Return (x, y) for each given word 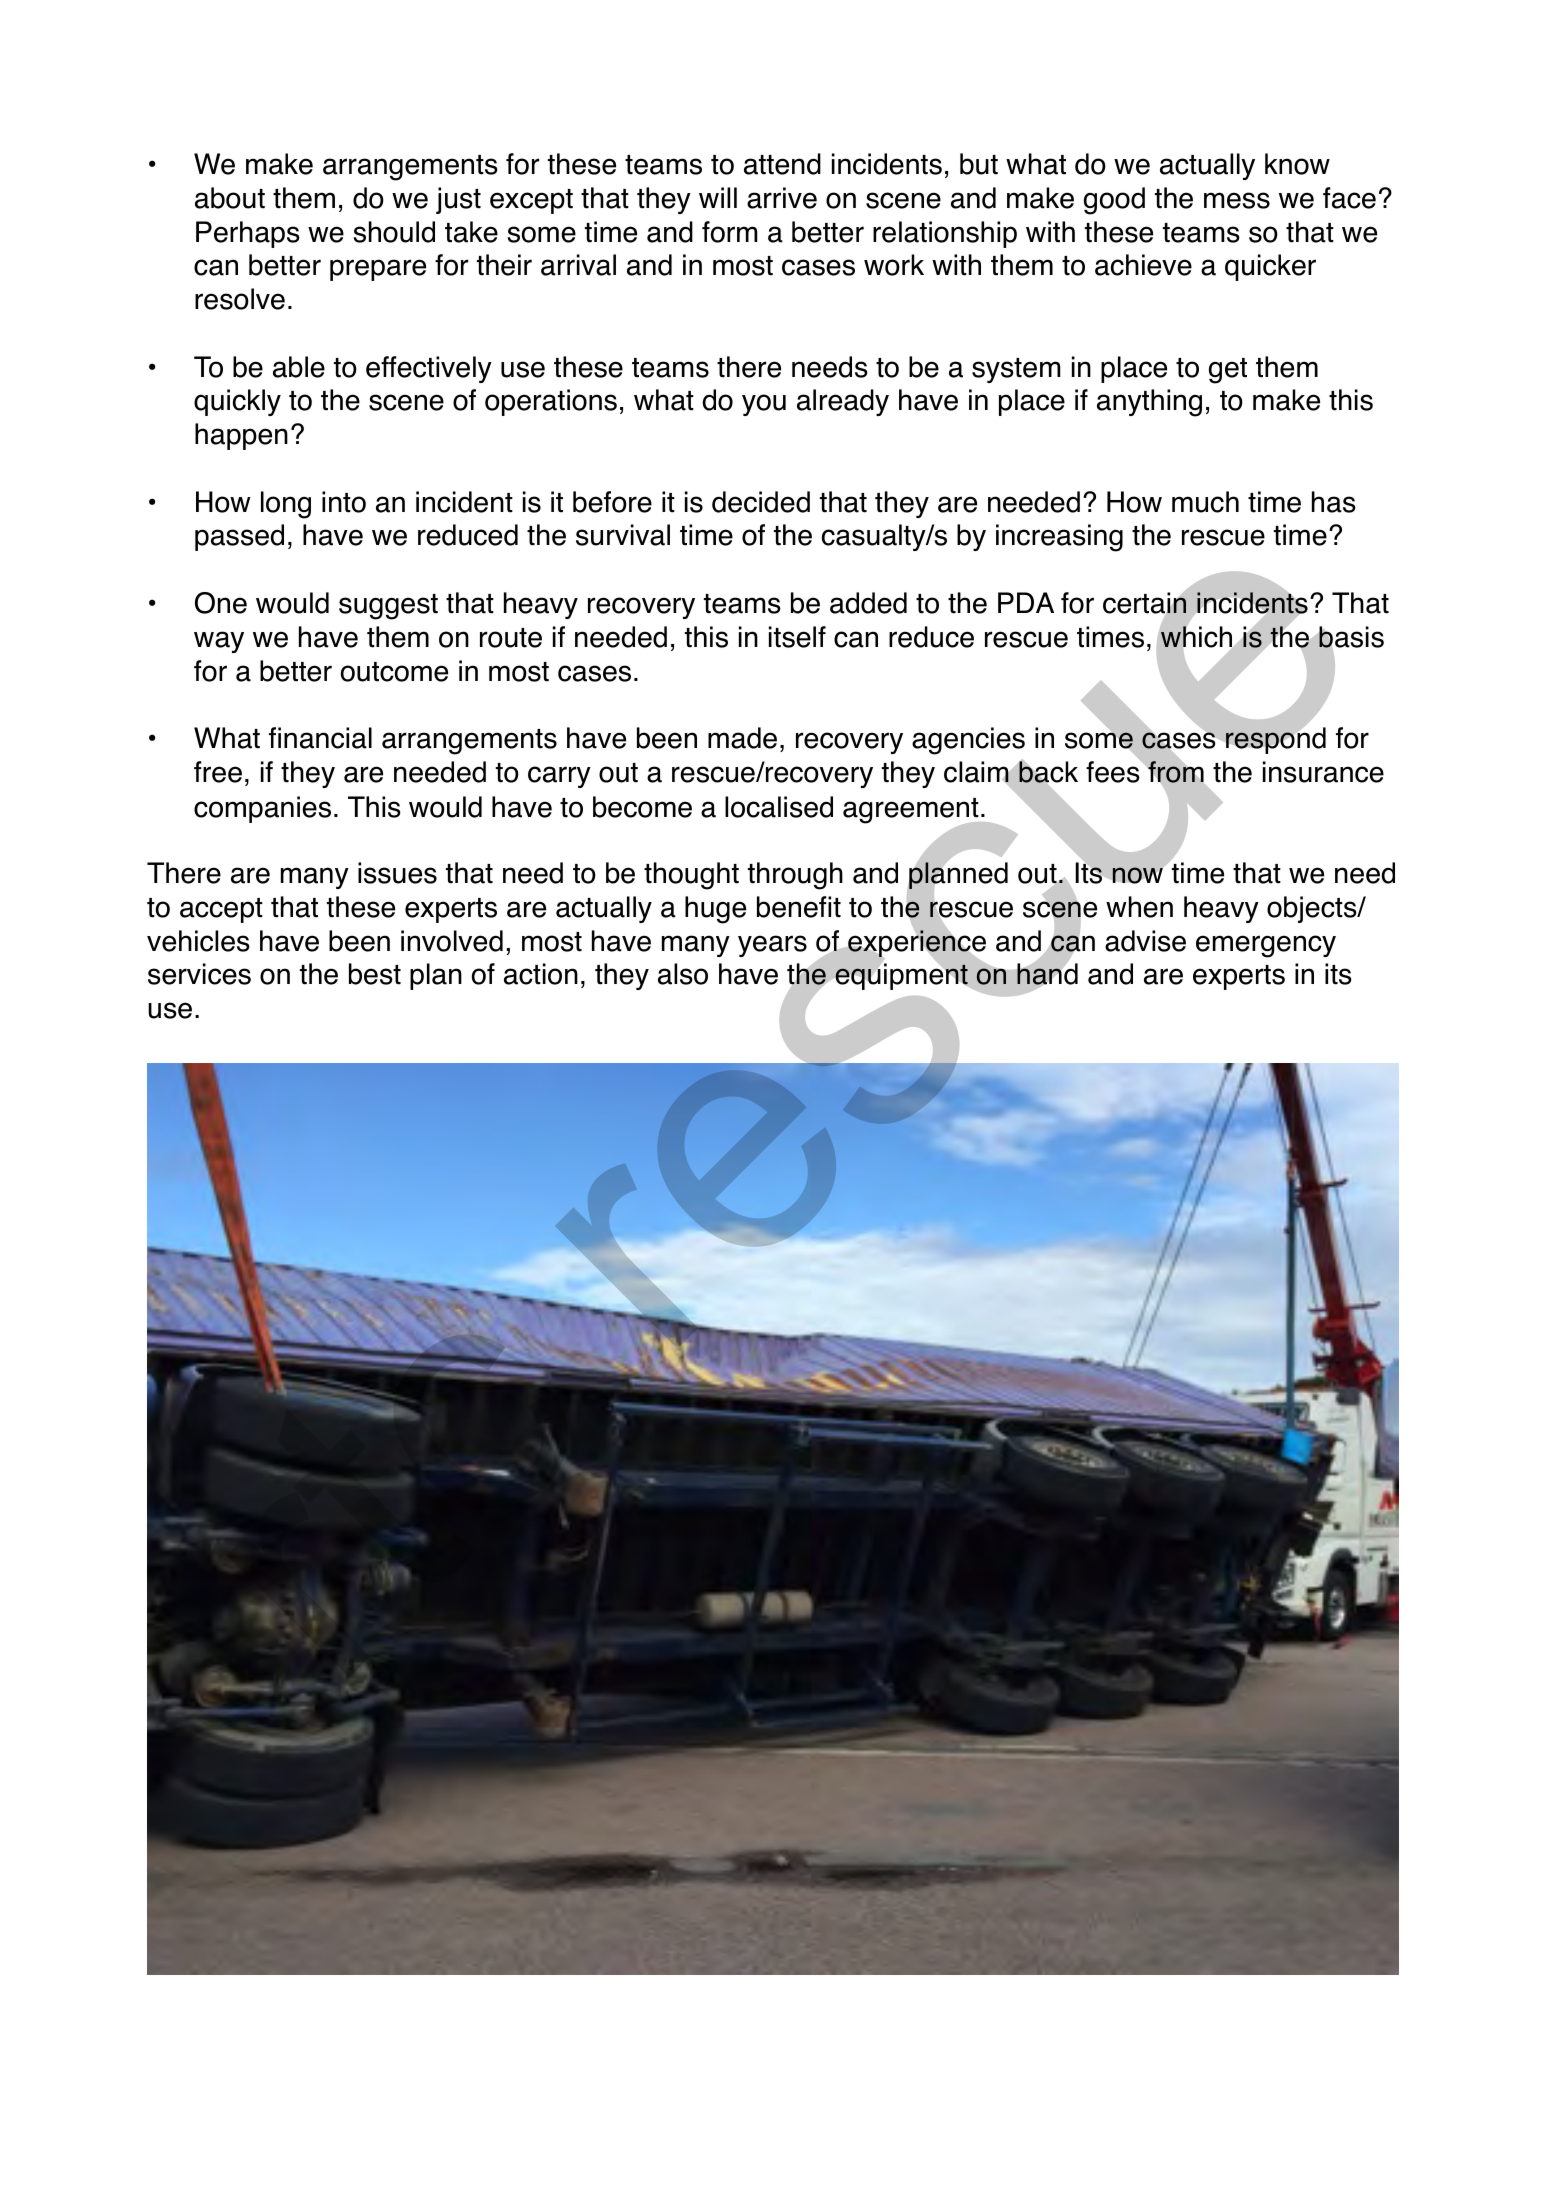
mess (1237, 200)
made (742, 738)
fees (1114, 771)
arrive (782, 198)
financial (320, 738)
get (1228, 371)
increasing (1059, 538)
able (299, 367)
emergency (1266, 946)
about (230, 198)
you (764, 405)
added (868, 603)
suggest (388, 607)
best (375, 974)
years (772, 946)
